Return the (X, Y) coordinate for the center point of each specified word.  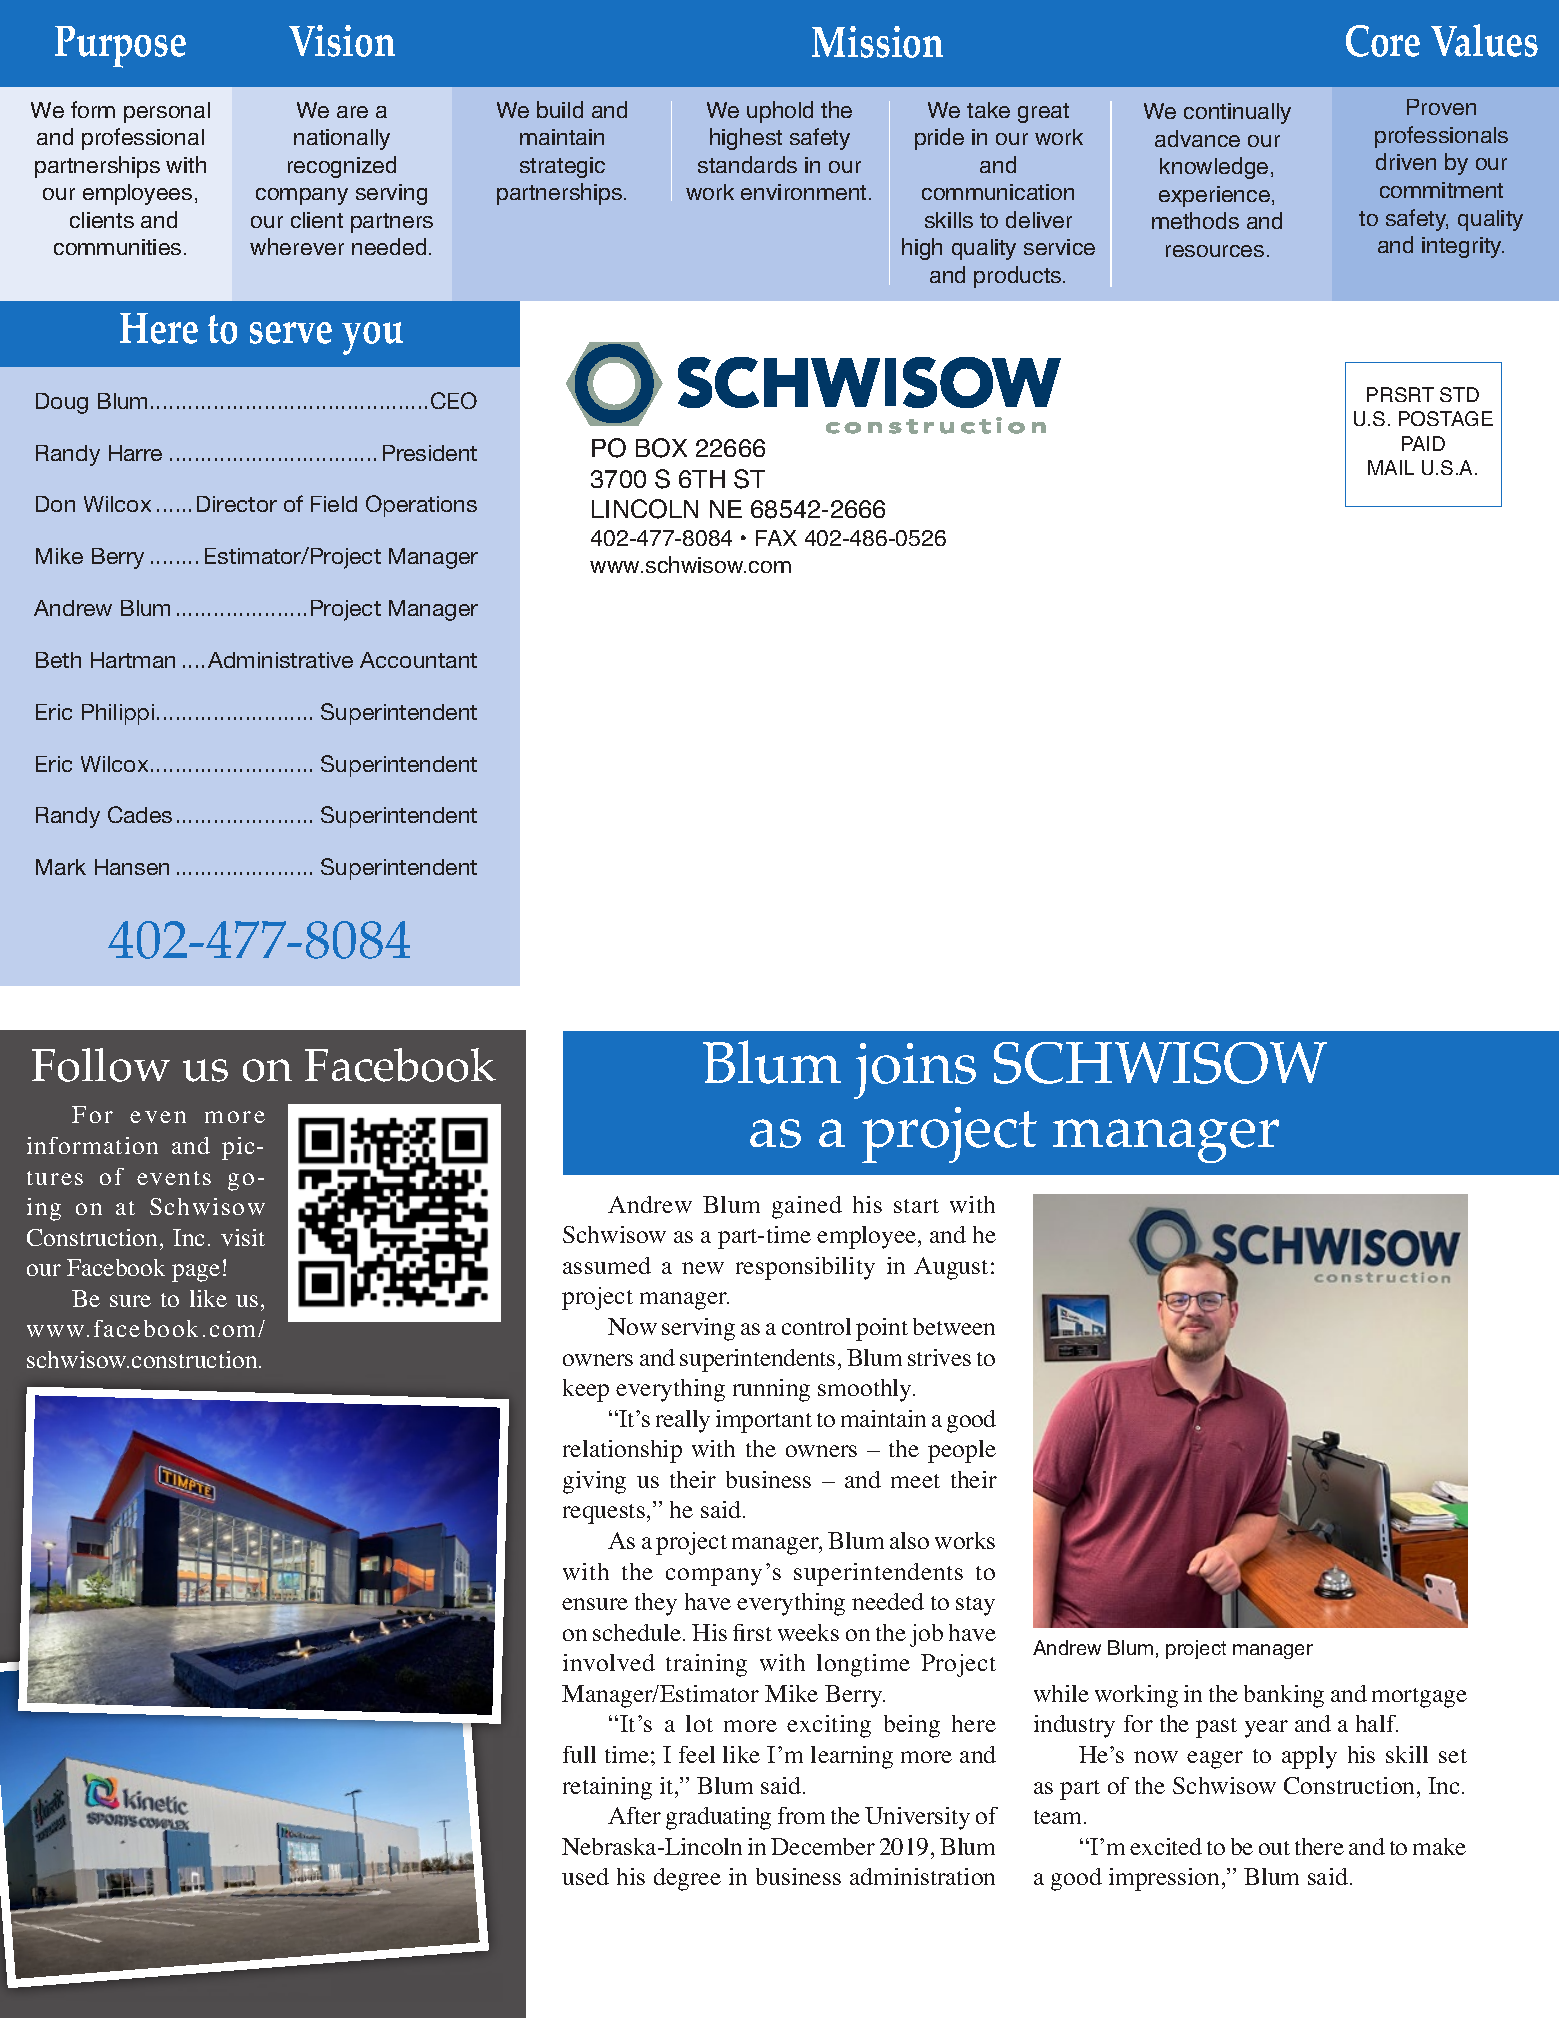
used (585, 1876)
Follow (101, 1065)
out (1274, 1848)
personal (167, 112)
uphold (780, 112)
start (916, 1206)
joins (915, 1071)
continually (1237, 113)
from (801, 1815)
